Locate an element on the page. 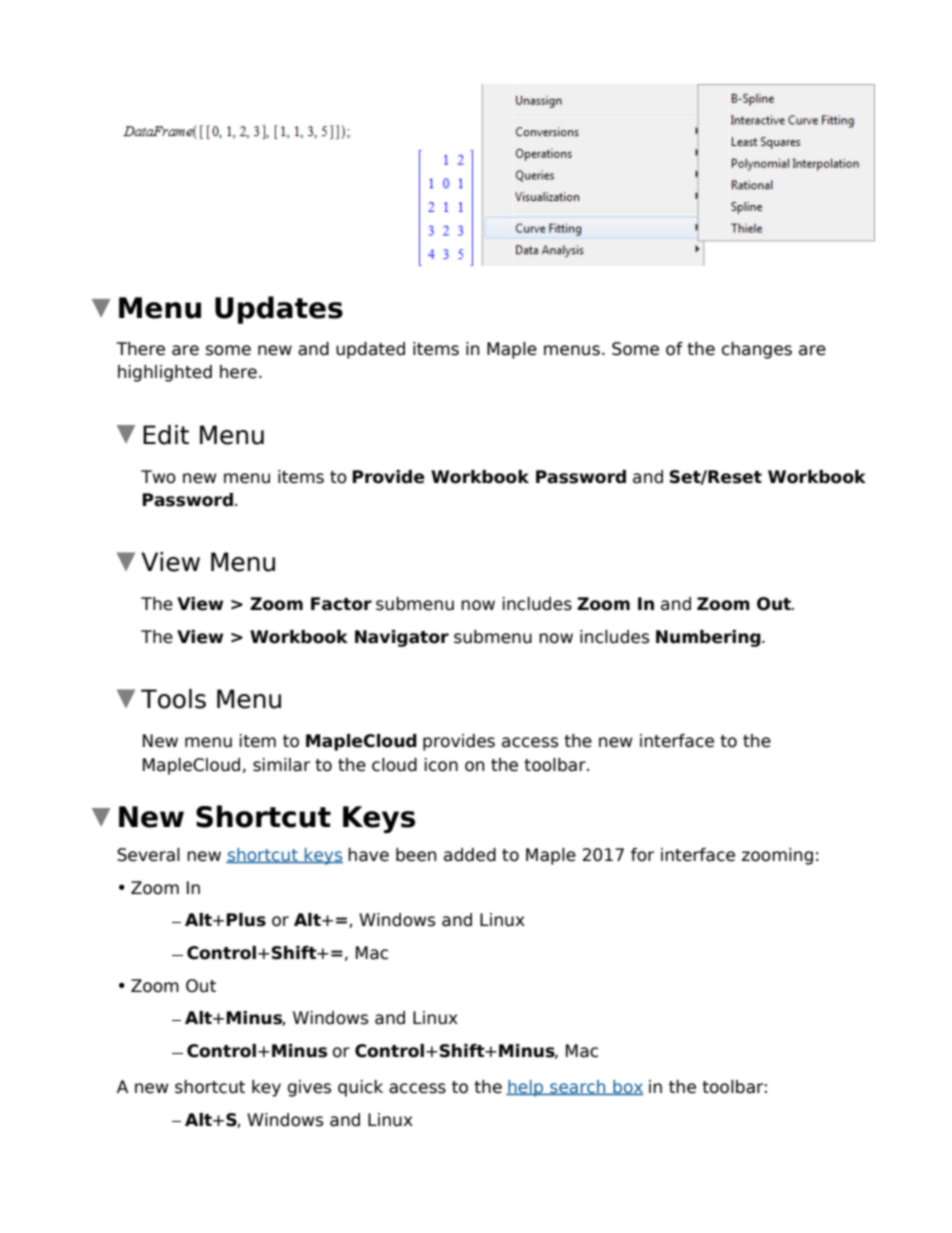  Tools is located at coordinates (173, 699).
